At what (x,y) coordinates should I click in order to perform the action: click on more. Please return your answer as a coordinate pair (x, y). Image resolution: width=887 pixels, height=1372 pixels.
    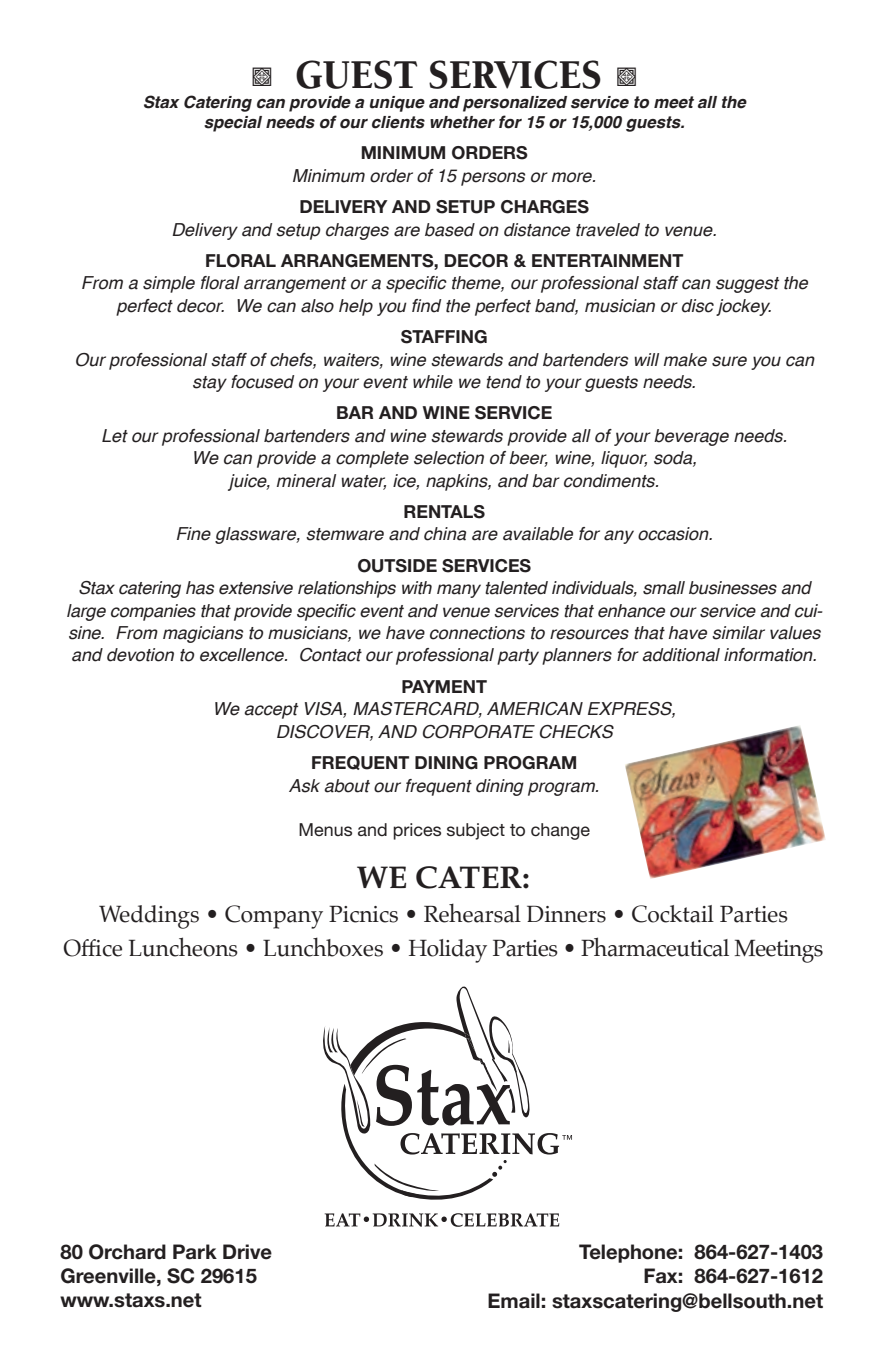
    Looking at the image, I should click on (573, 177).
